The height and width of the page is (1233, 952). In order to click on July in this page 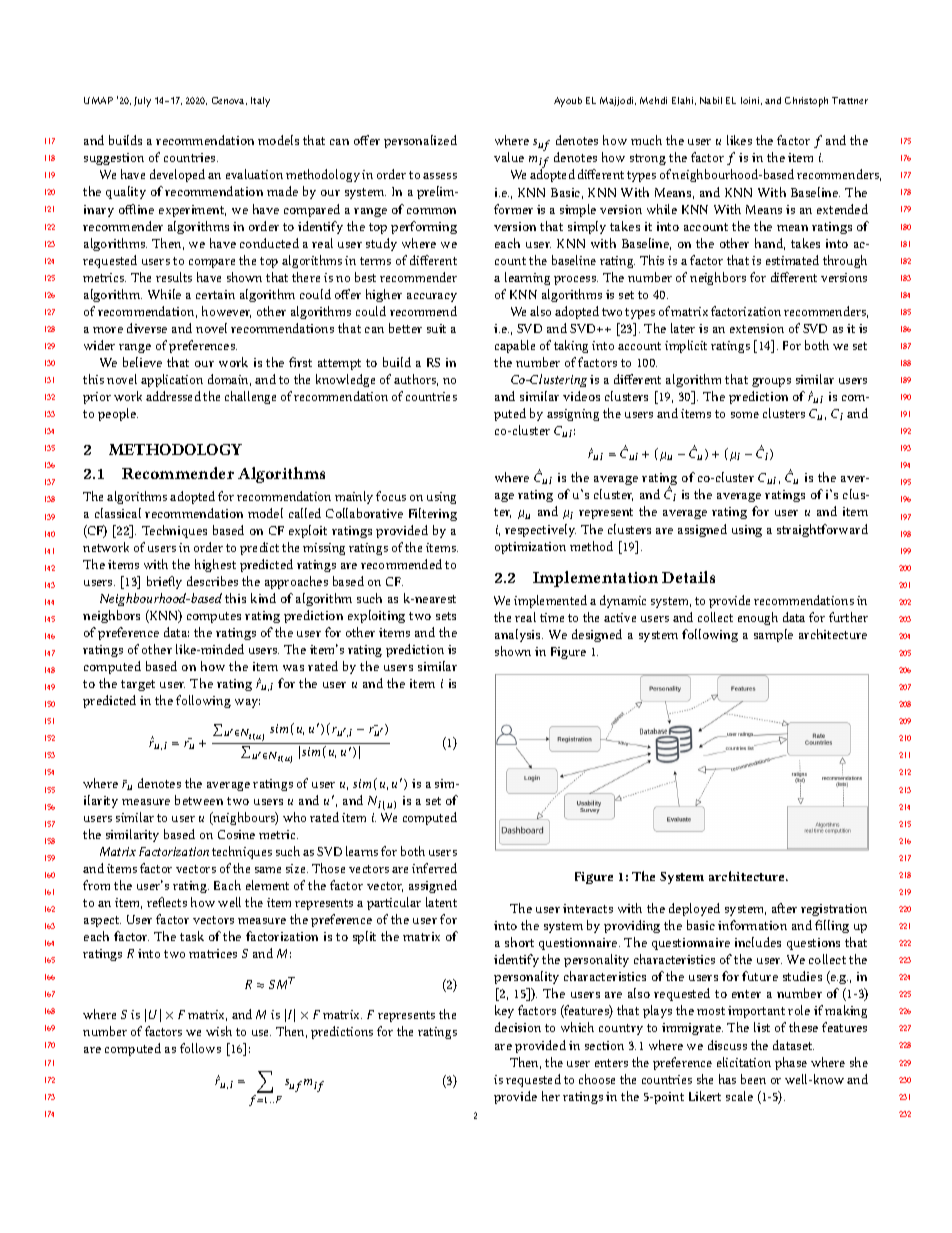, I will do `click(142, 102)`.
